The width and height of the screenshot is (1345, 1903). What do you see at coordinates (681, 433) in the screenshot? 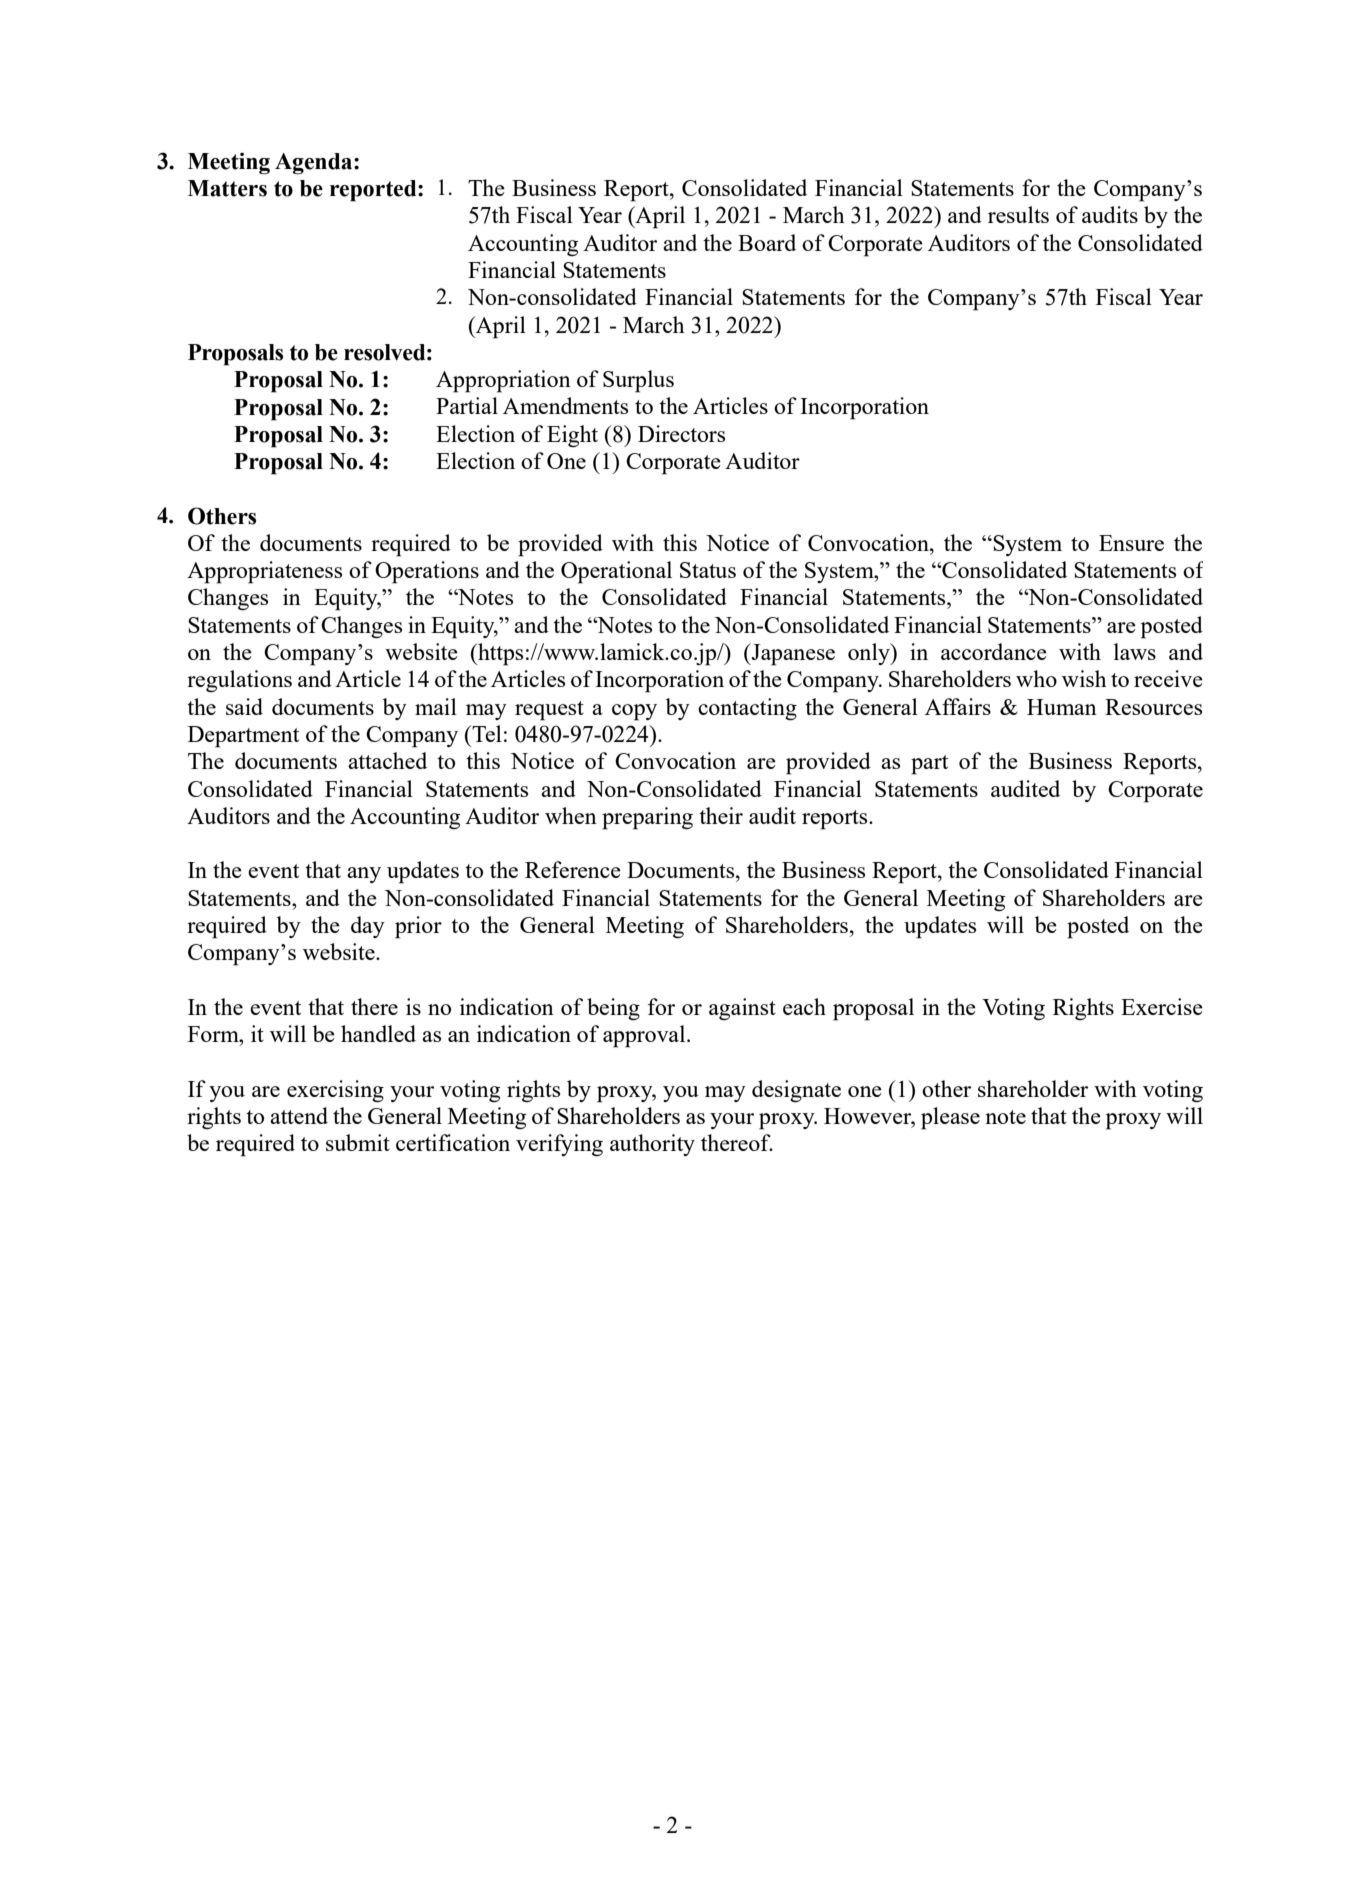
I see `Directors` at bounding box center [681, 433].
